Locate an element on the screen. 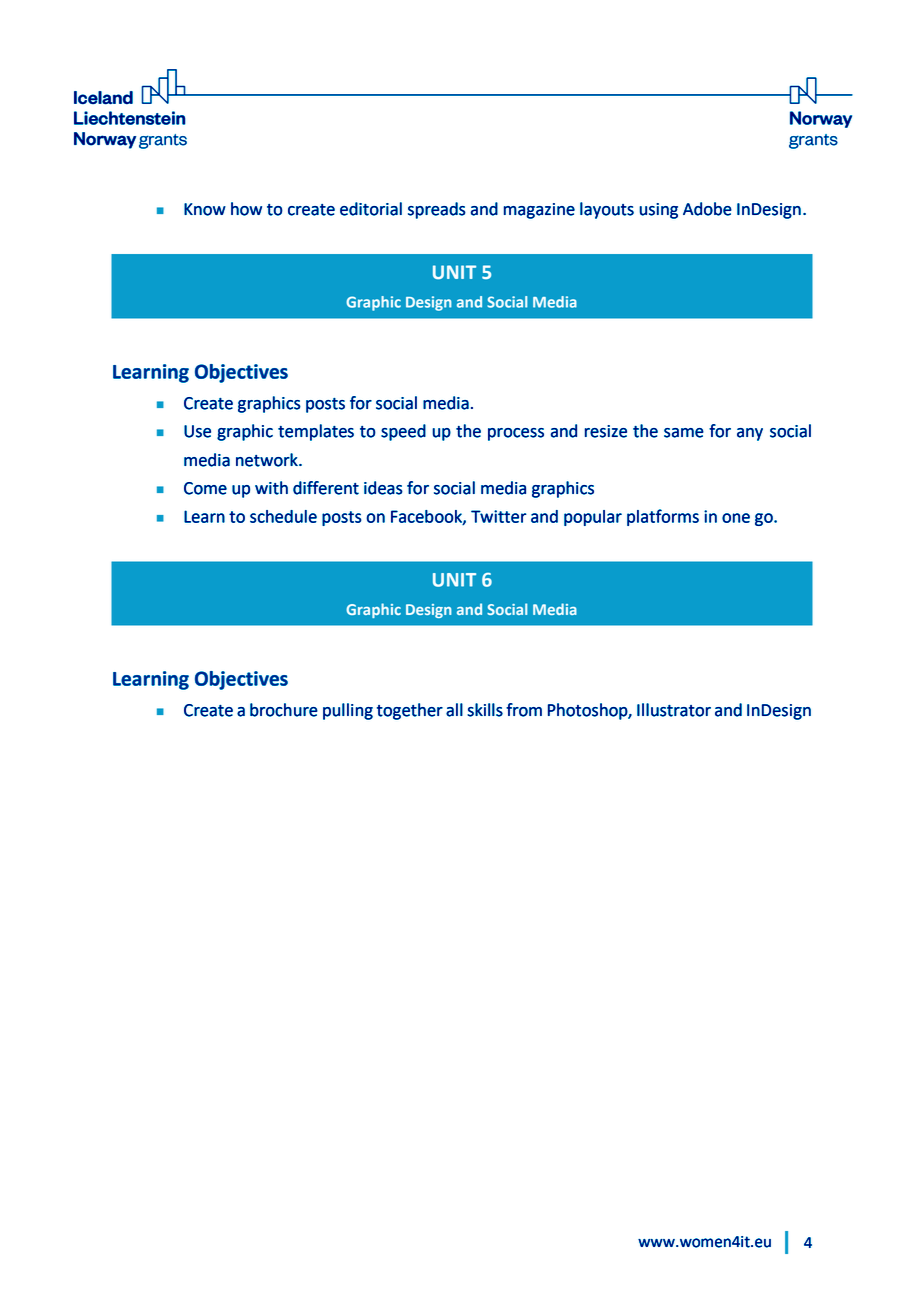 This screenshot has height=1308, width=924. any is located at coordinates (750, 434).
